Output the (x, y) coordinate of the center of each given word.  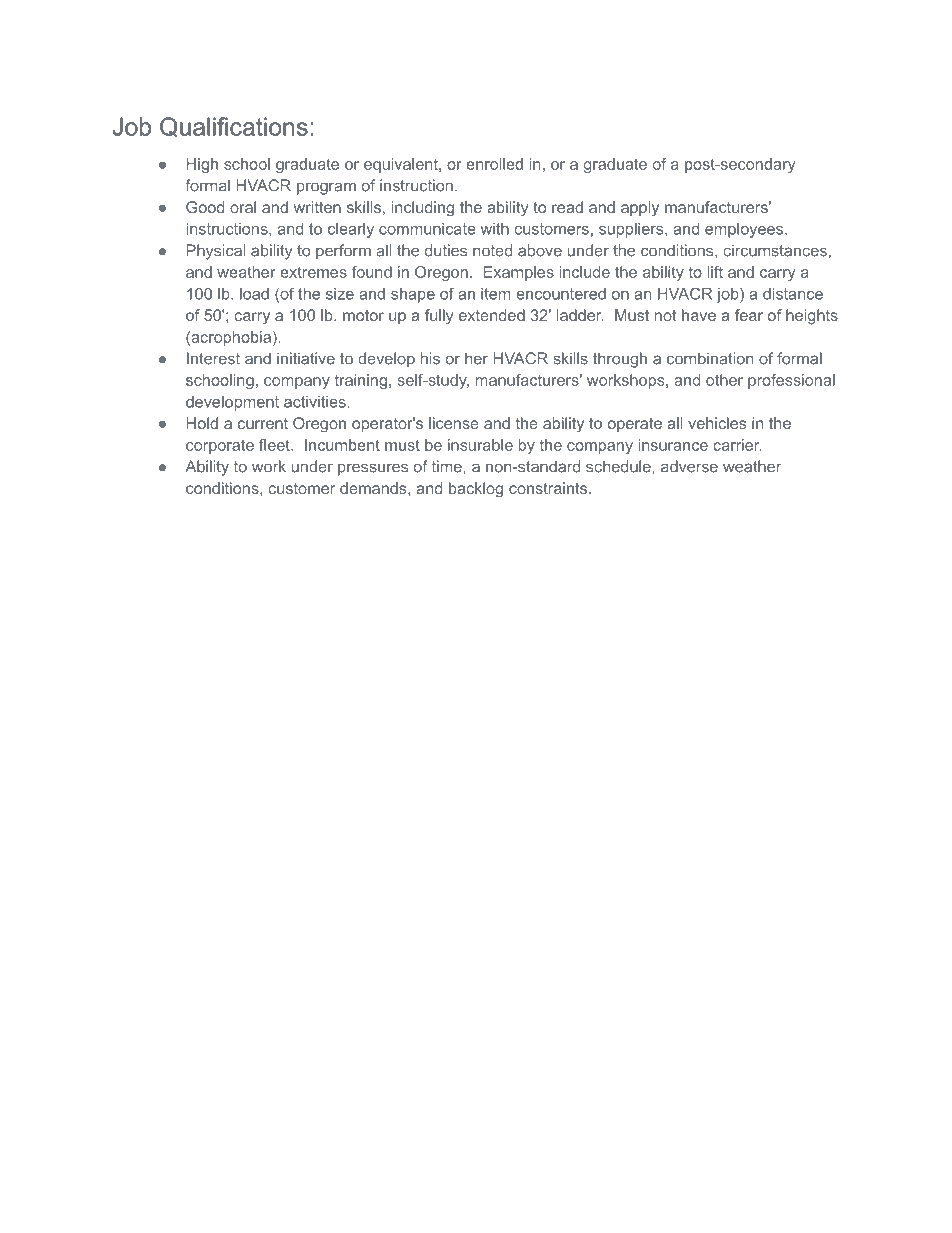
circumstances (775, 250)
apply (640, 209)
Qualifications (234, 127)
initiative (306, 358)
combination (710, 358)
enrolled (494, 164)
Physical (216, 252)
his (430, 358)
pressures (373, 469)
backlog (476, 490)
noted (492, 250)
